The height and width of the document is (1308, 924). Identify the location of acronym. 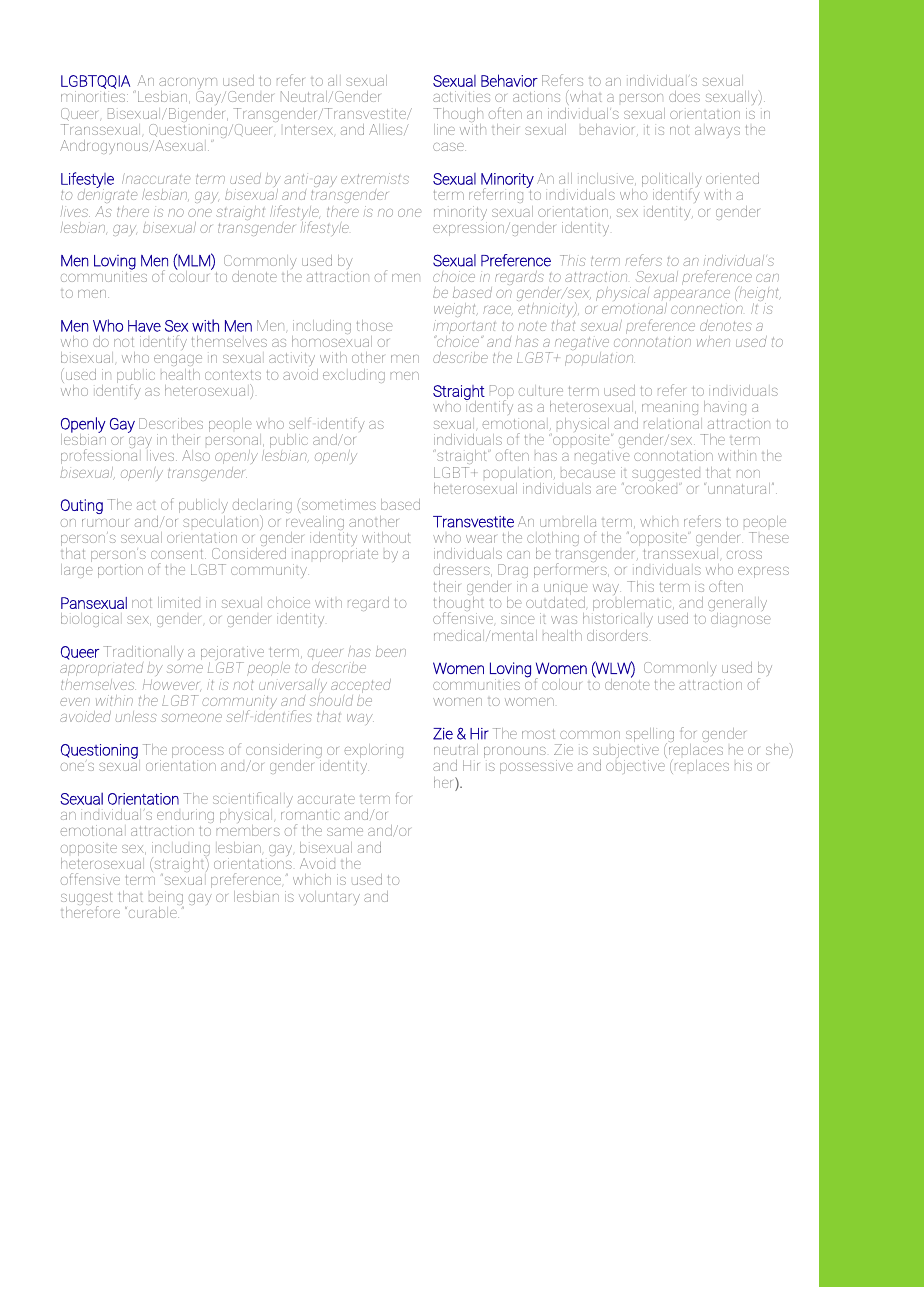
(188, 85).
